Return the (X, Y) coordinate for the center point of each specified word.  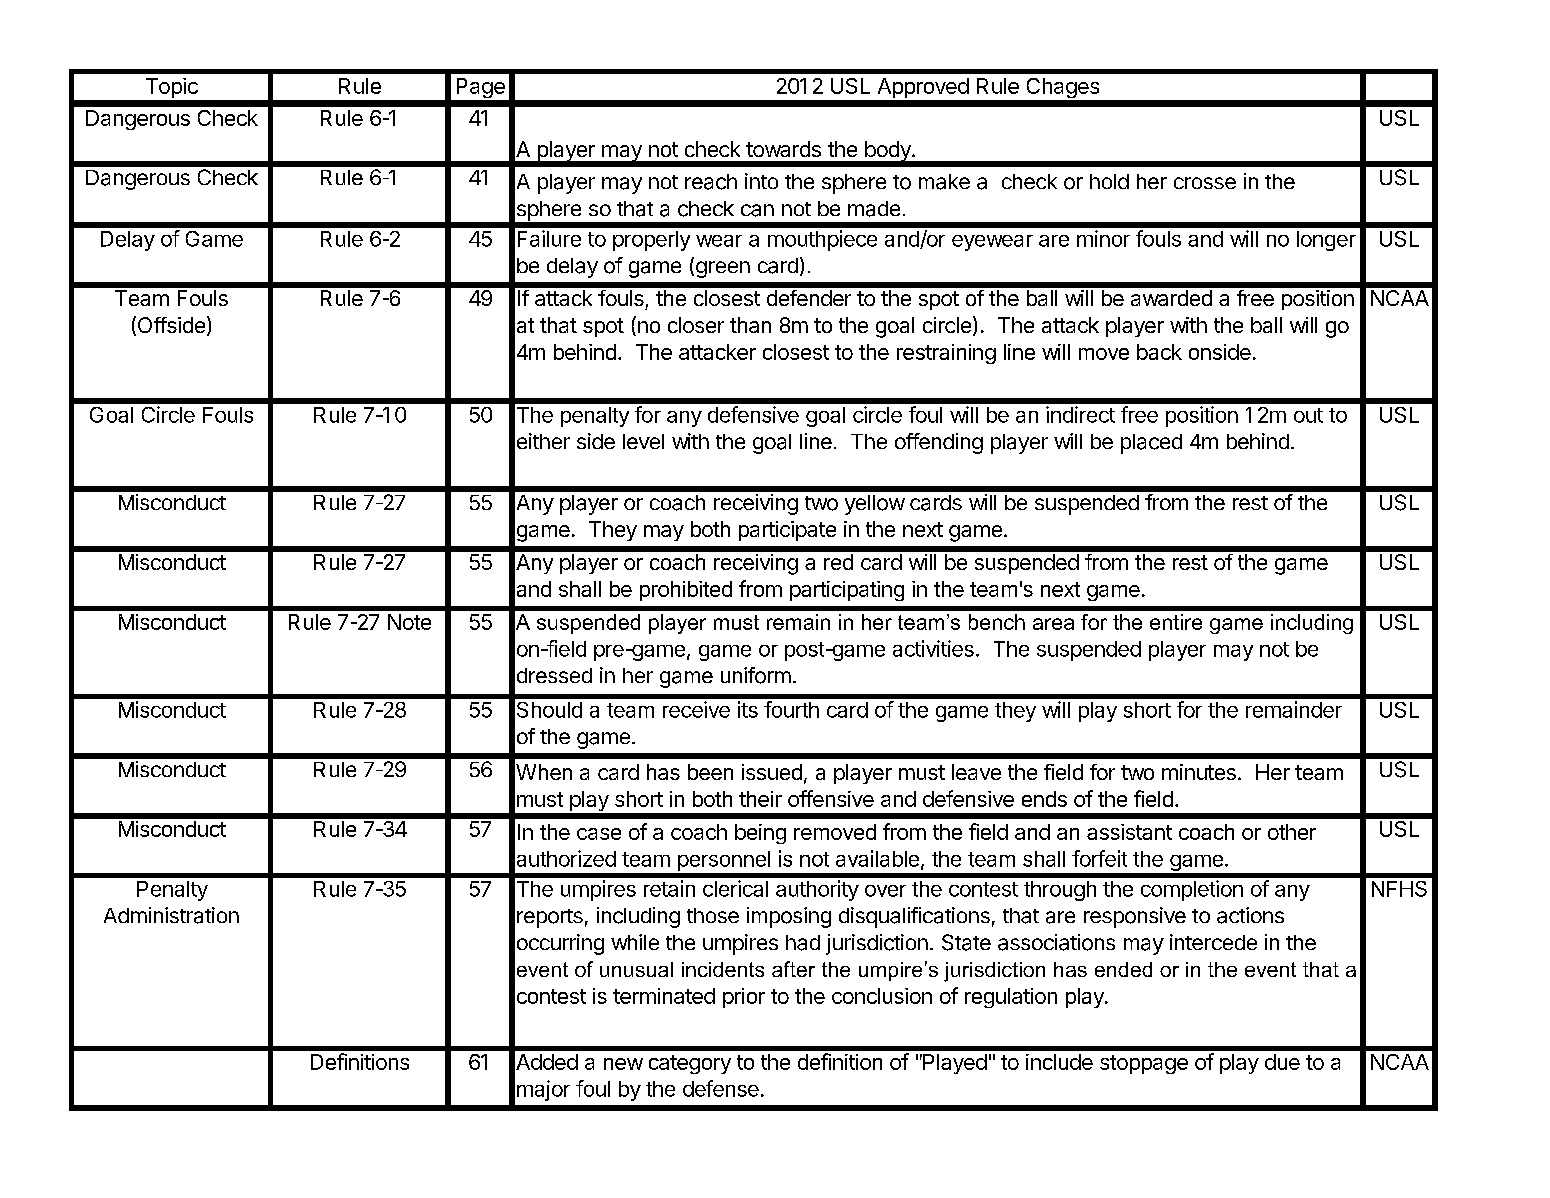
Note (409, 622)
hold (1109, 181)
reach (711, 182)
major (543, 1090)
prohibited (686, 591)
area (1053, 624)
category (690, 1064)
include (1059, 1062)
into (761, 181)
